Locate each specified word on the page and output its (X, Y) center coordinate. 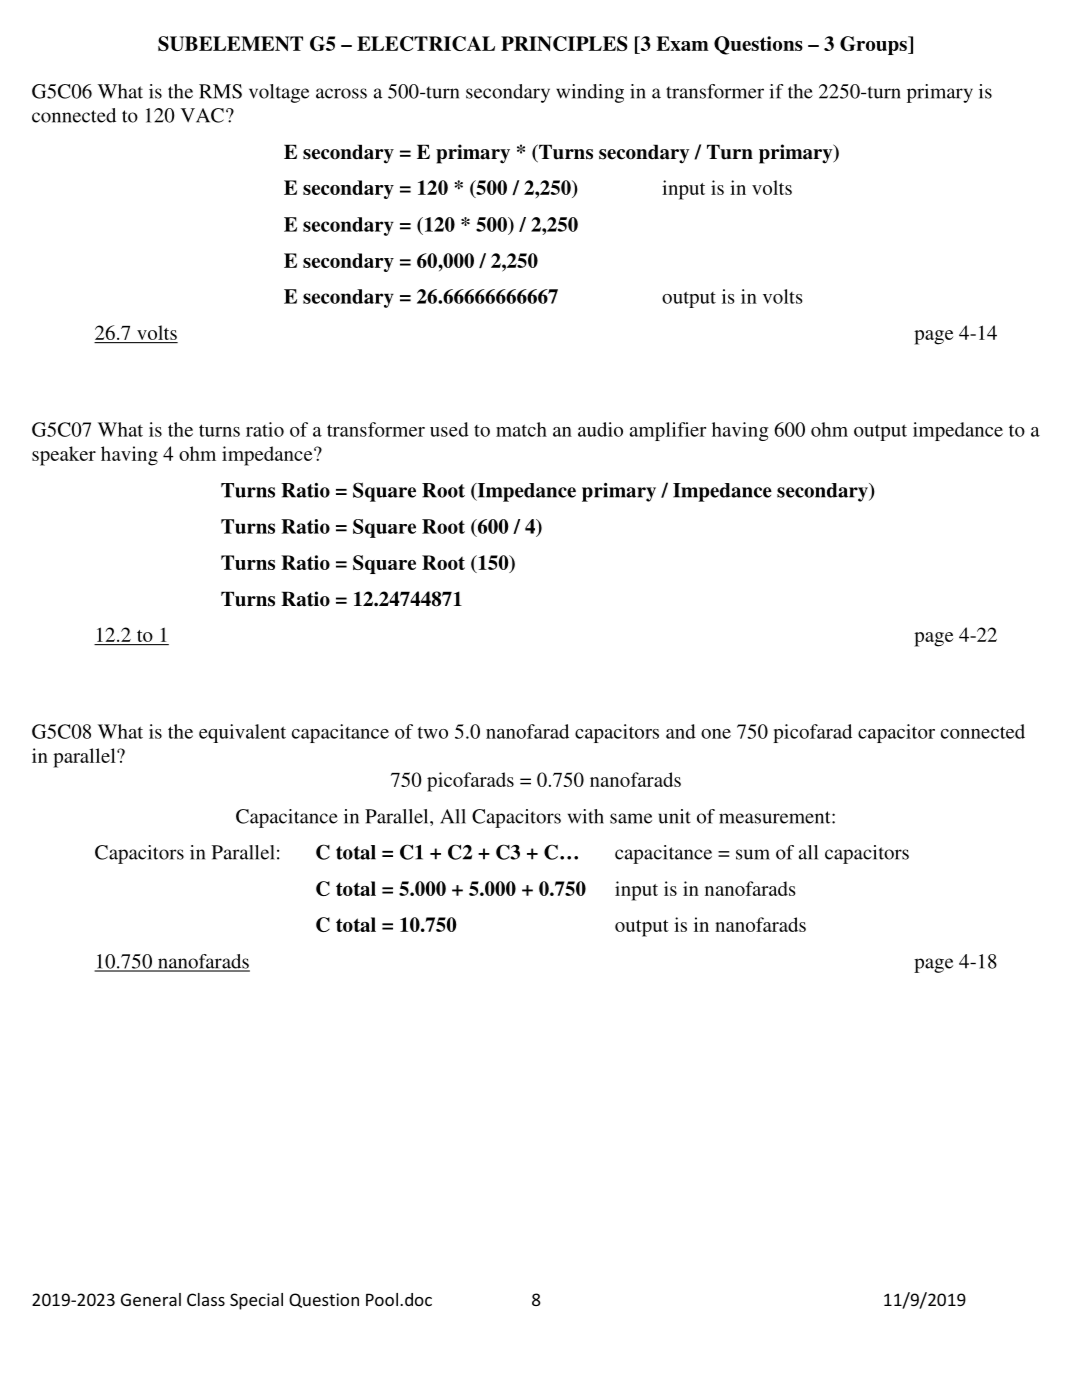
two (432, 732)
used (449, 429)
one (716, 734)
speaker (64, 456)
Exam (682, 43)
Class (206, 1299)
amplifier (668, 431)
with (586, 816)
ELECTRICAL (426, 43)
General (151, 1299)
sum (753, 854)
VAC (202, 115)
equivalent (242, 733)
